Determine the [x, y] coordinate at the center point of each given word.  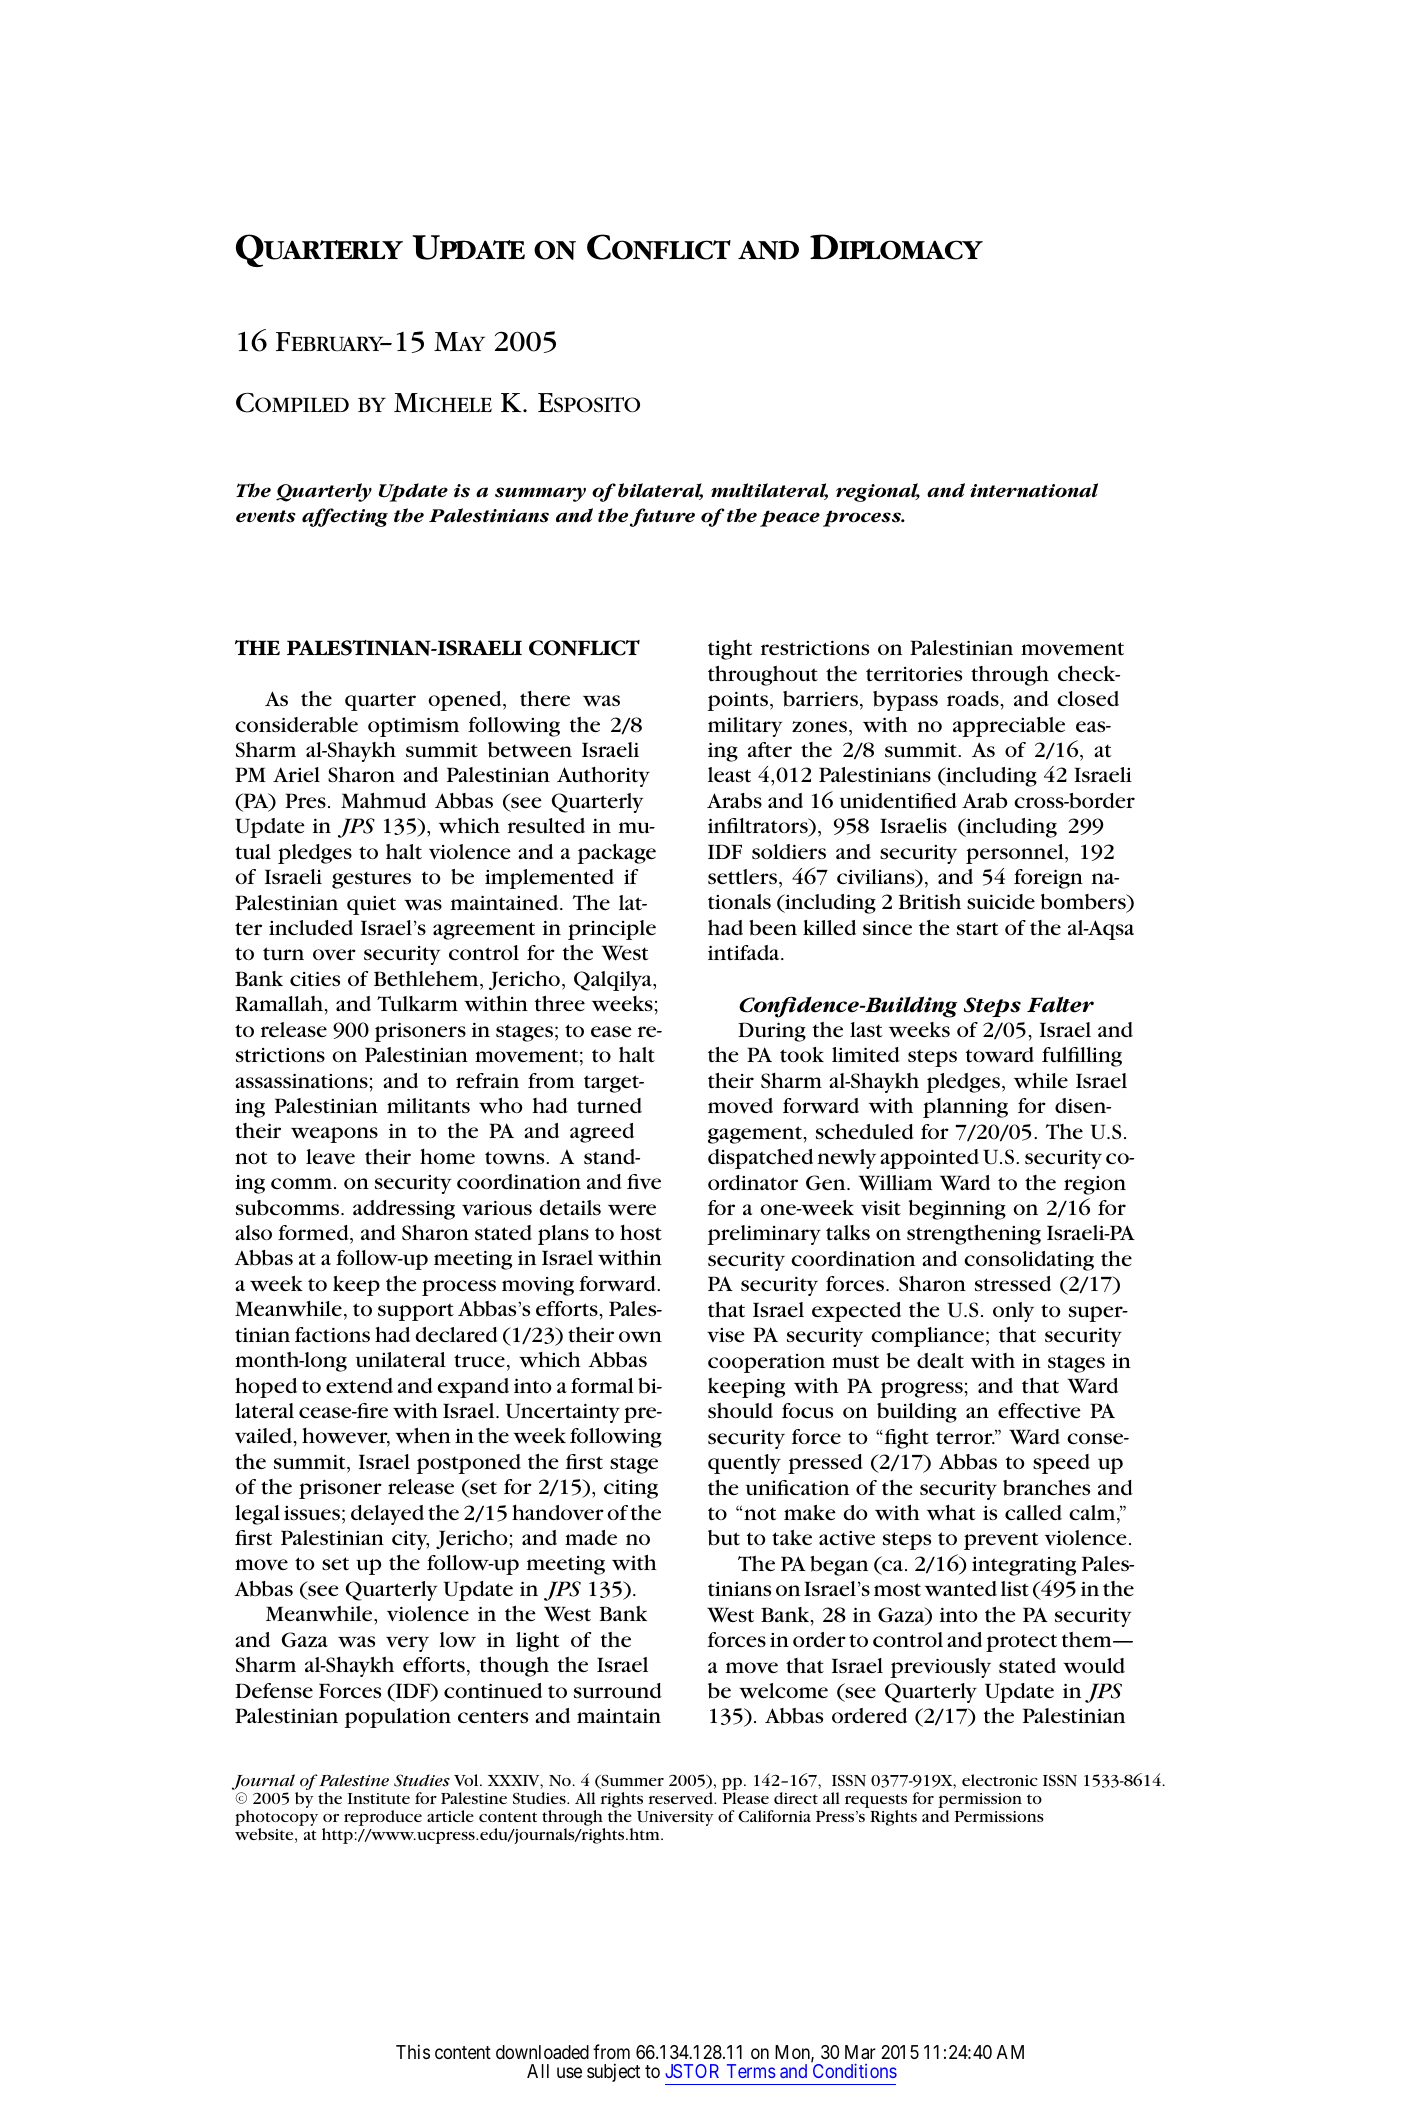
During [772, 1032]
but [724, 1538]
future [662, 517]
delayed [387, 1515]
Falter [1060, 1005]
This [413, 2051]
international [1034, 490]
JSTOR [692, 2071]
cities [315, 979]
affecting [345, 517]
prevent [1001, 1541]
